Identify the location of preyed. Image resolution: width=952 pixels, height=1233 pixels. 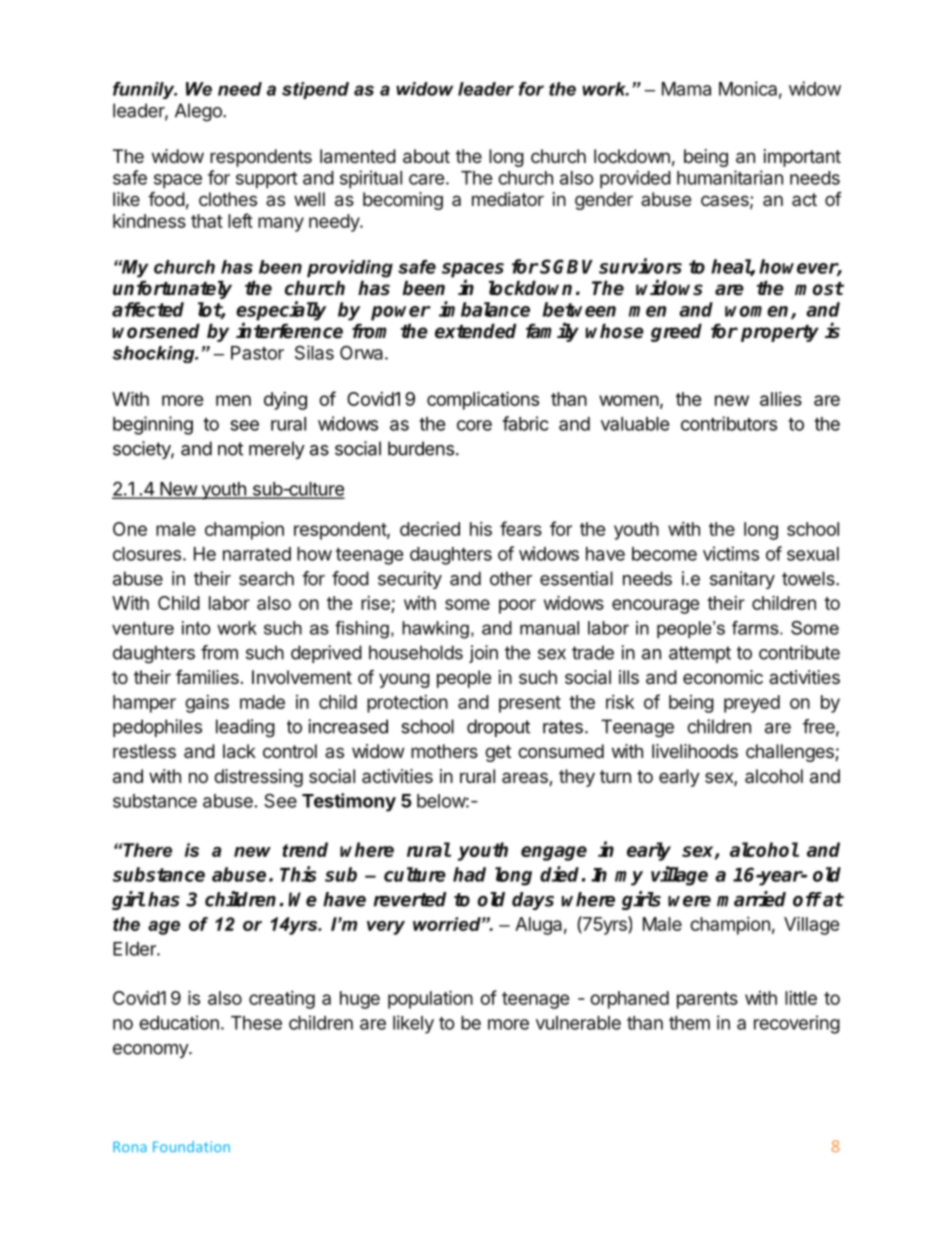
(752, 704).
